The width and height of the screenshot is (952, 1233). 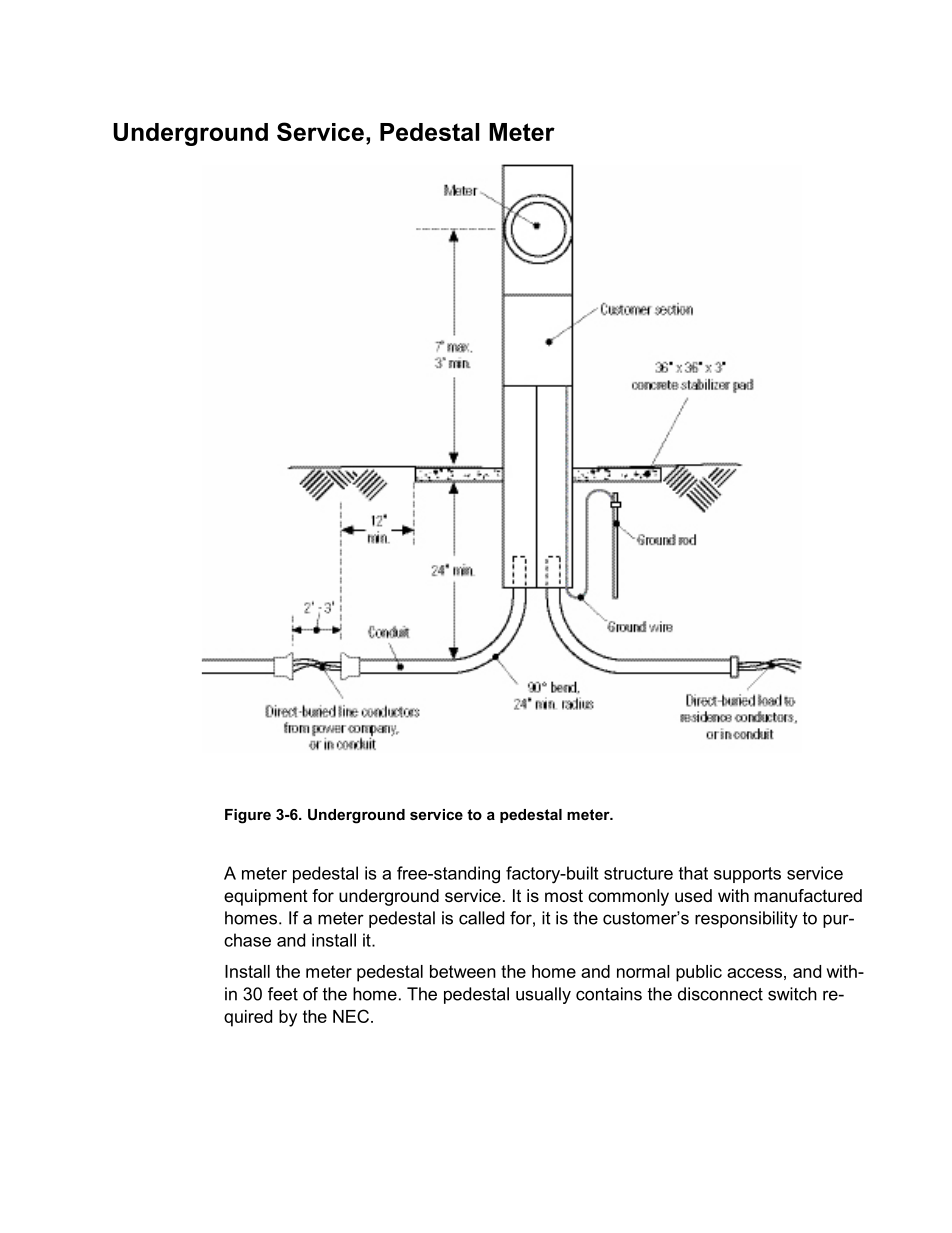 I want to click on most, so click(x=564, y=895).
